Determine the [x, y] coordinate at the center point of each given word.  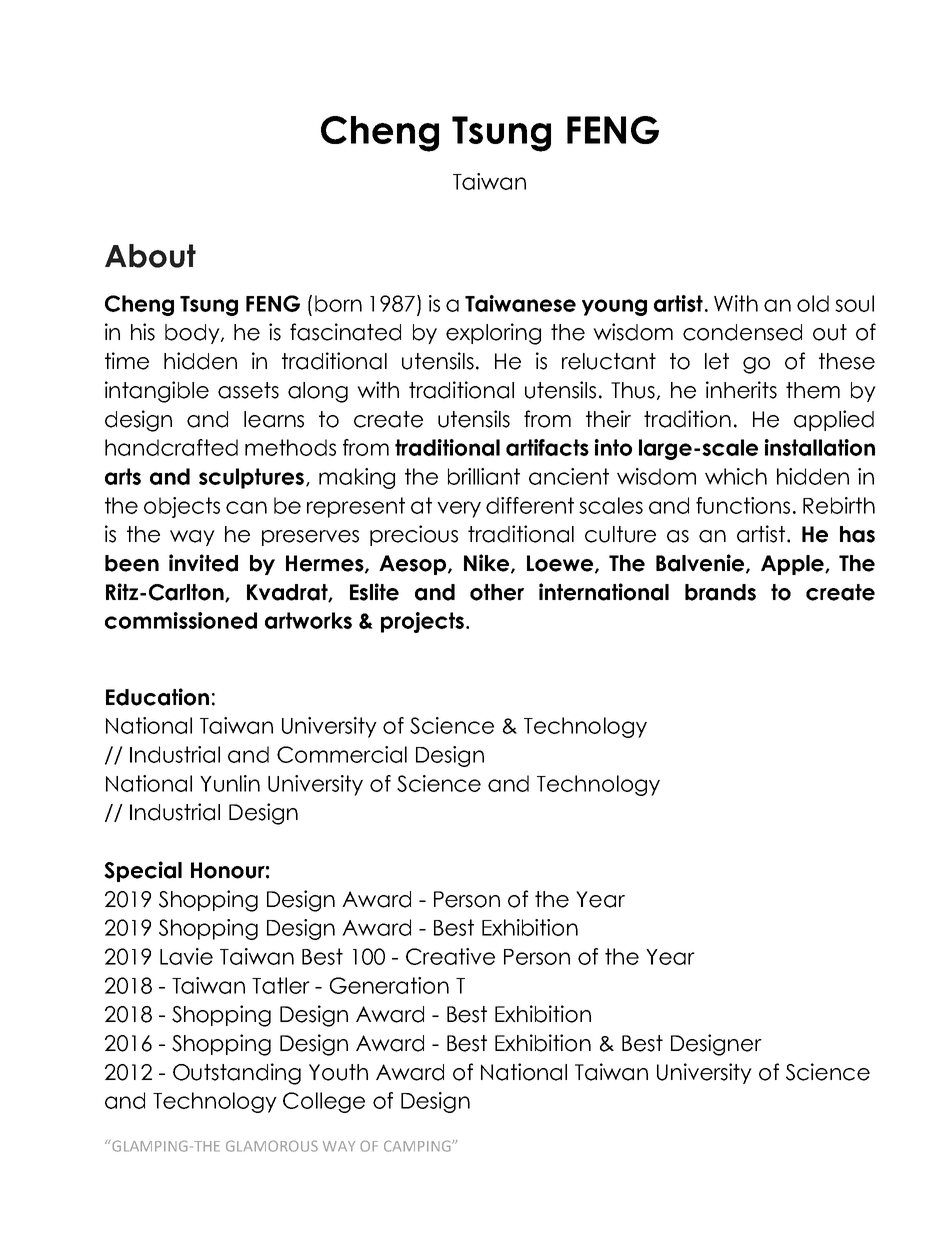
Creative [450, 956]
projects [422, 622]
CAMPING [418, 1146]
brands [720, 592]
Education [157, 697]
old [813, 303]
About [150, 256]
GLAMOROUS [272, 1146]
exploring [493, 334]
